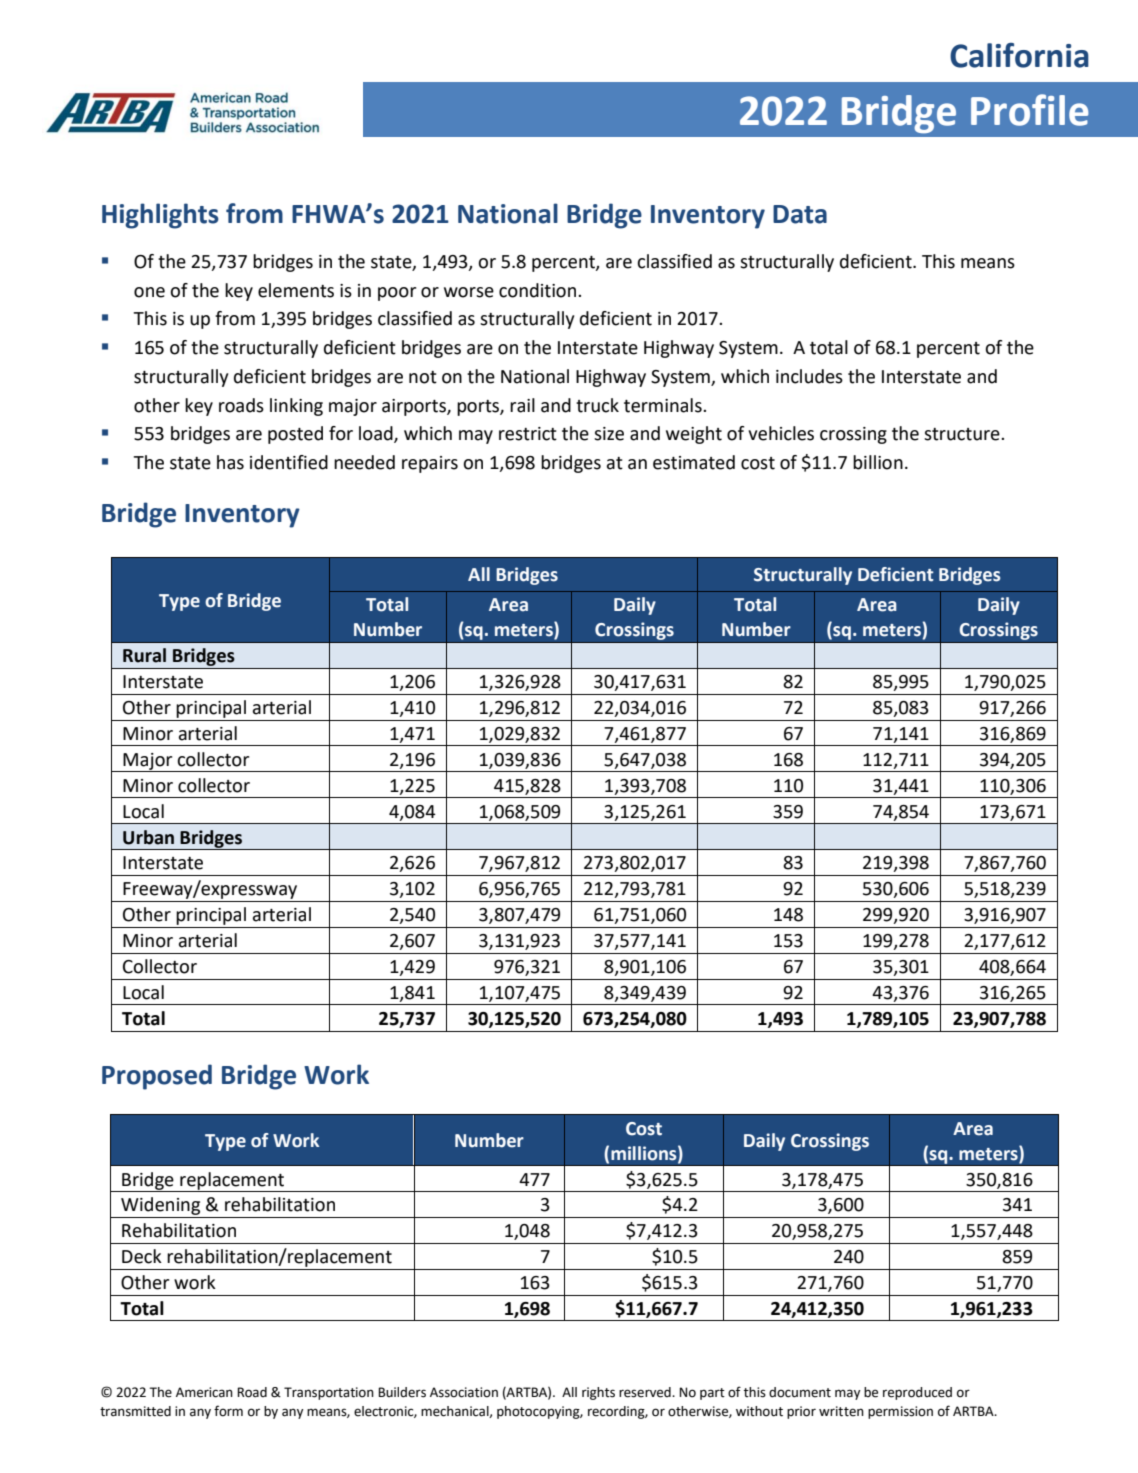  Describe the element at coordinates (144, 655) in the screenshot. I see `Rural` at that location.
